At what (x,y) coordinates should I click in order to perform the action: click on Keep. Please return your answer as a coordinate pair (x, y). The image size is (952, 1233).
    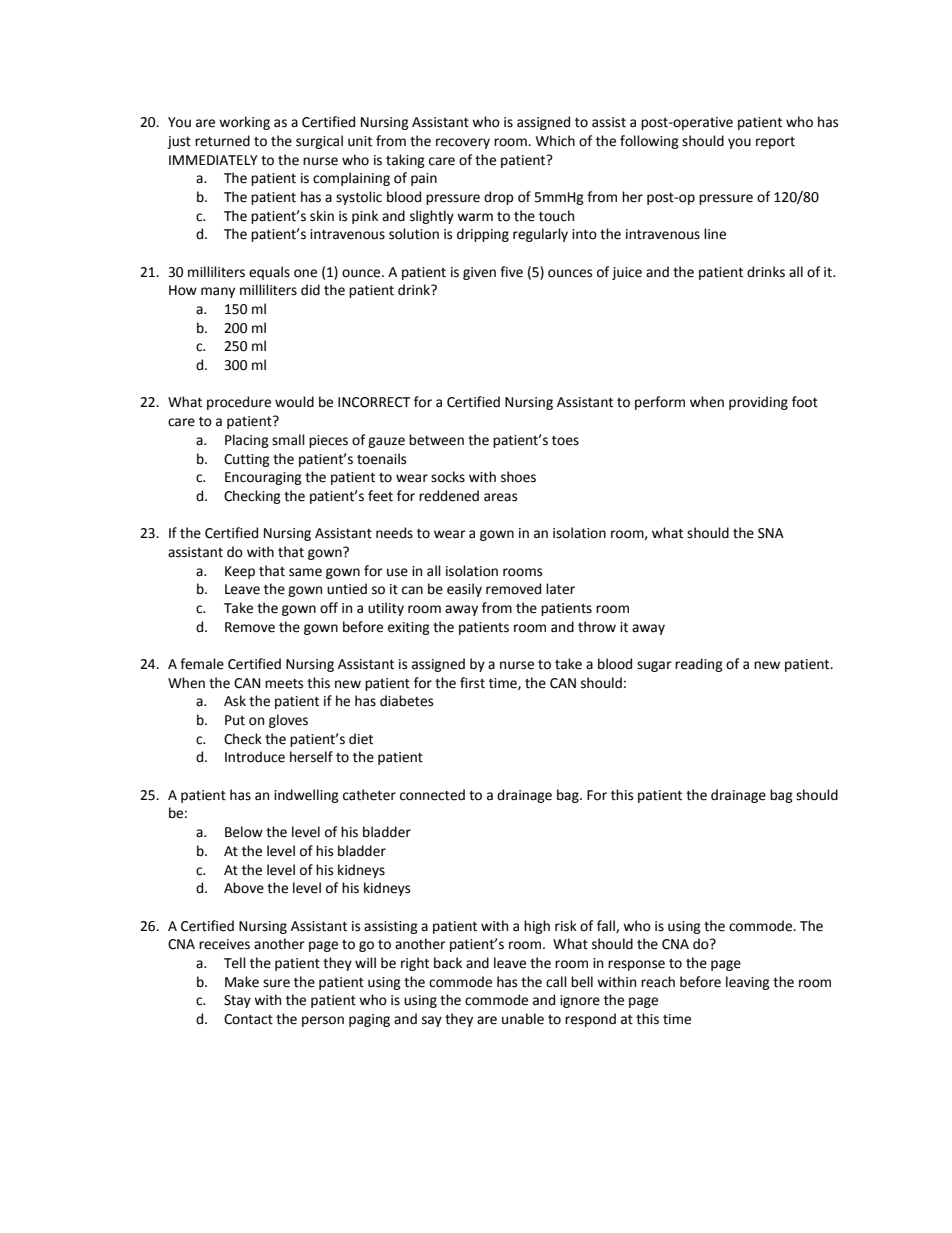
    Looking at the image, I should click on (240, 572).
